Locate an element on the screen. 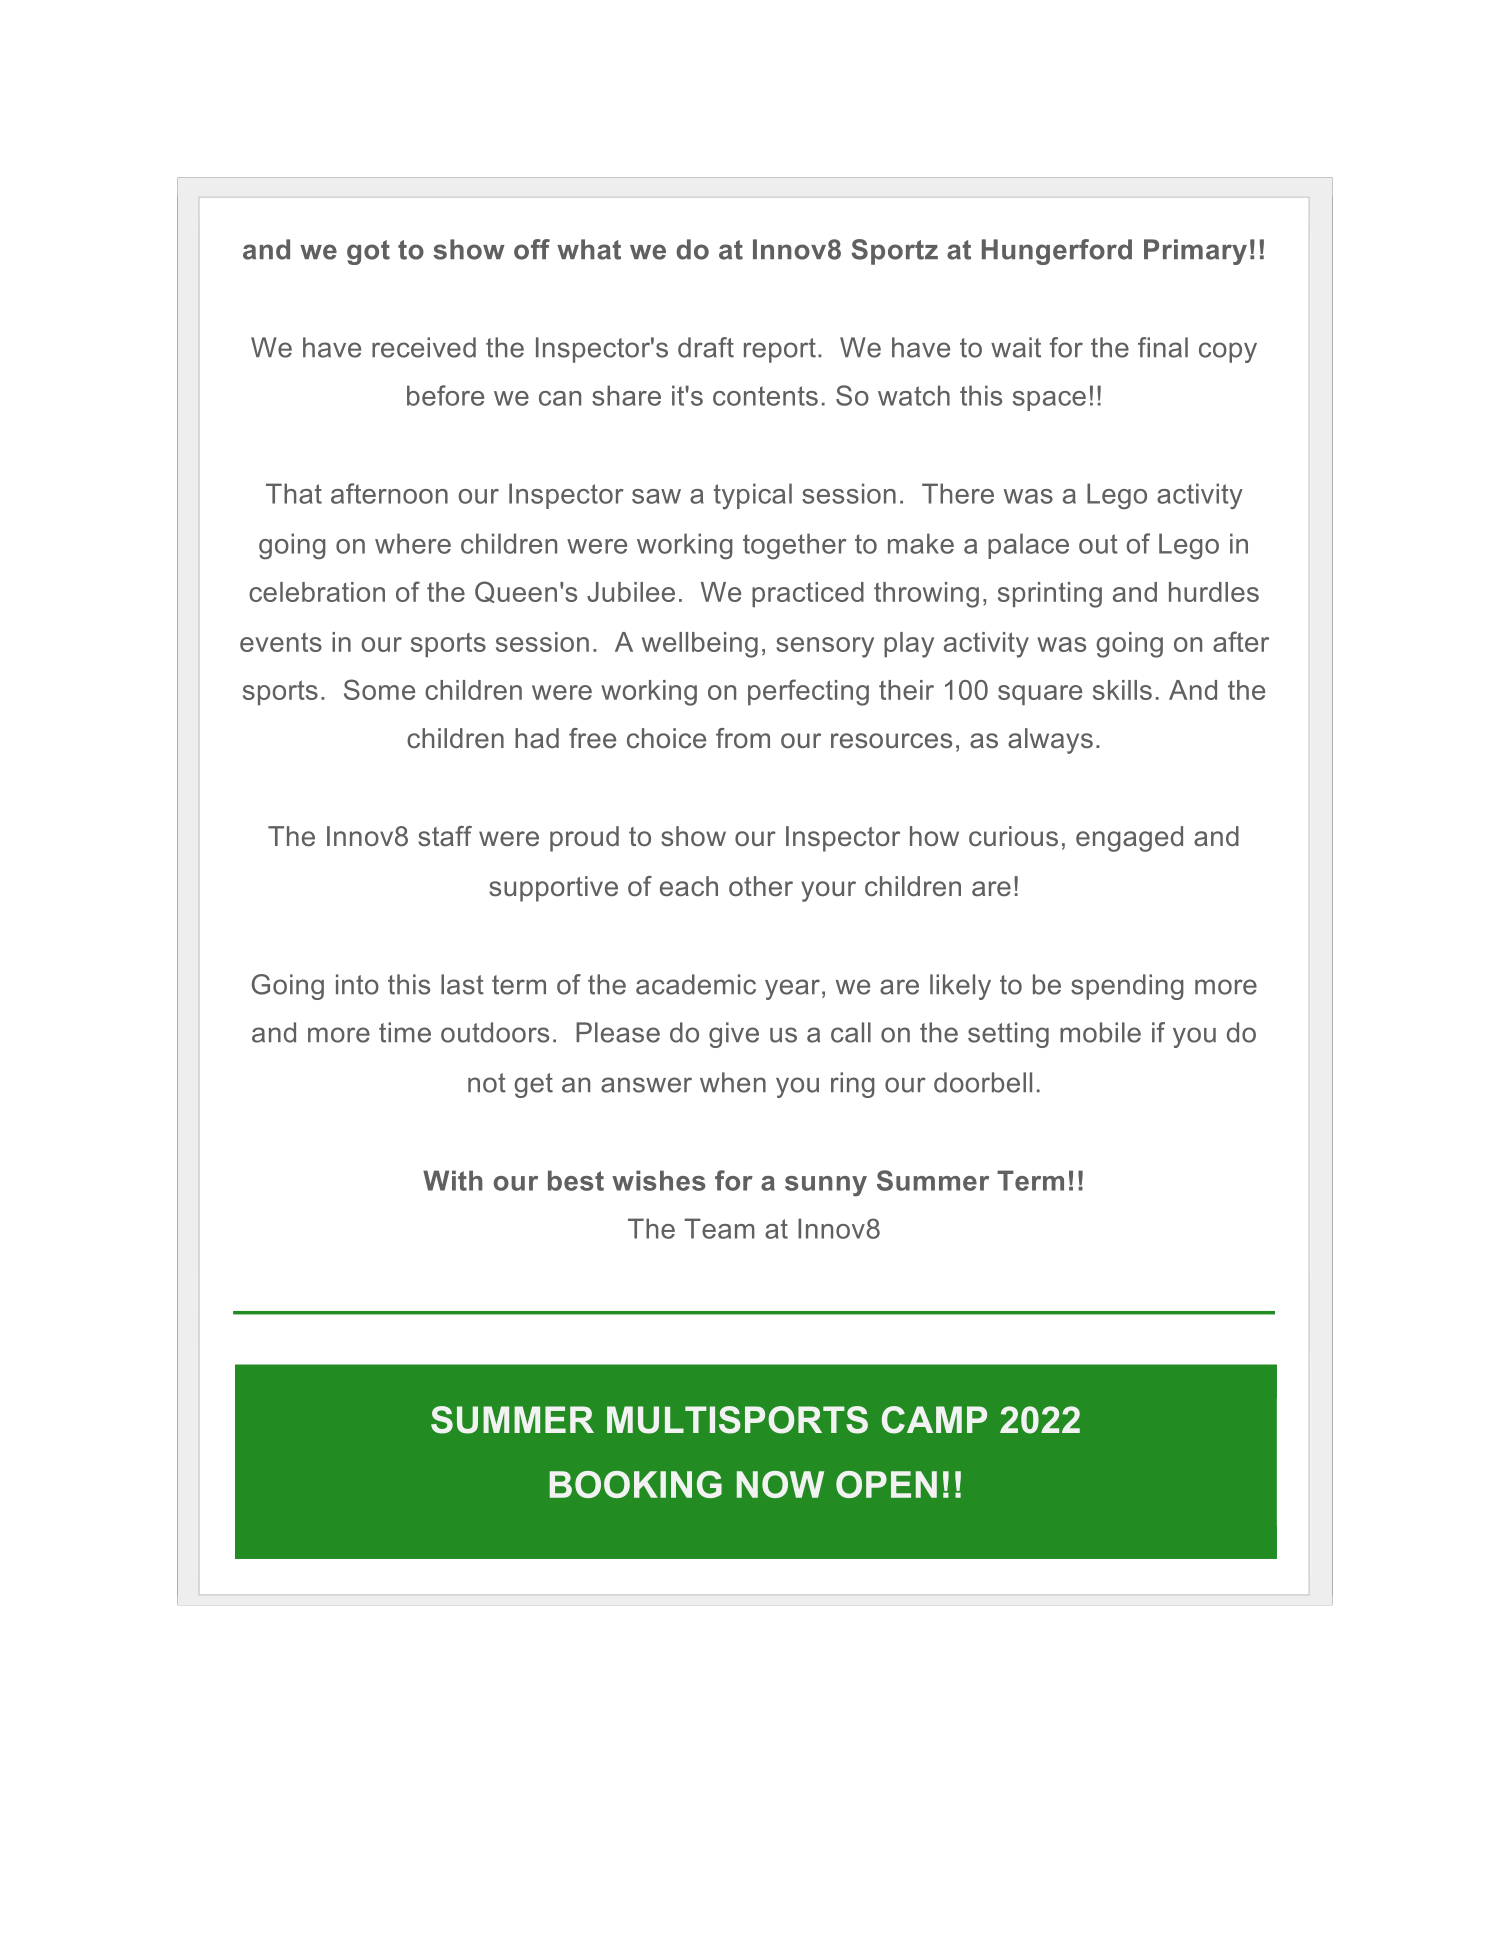  always is located at coordinates (1050, 741).
